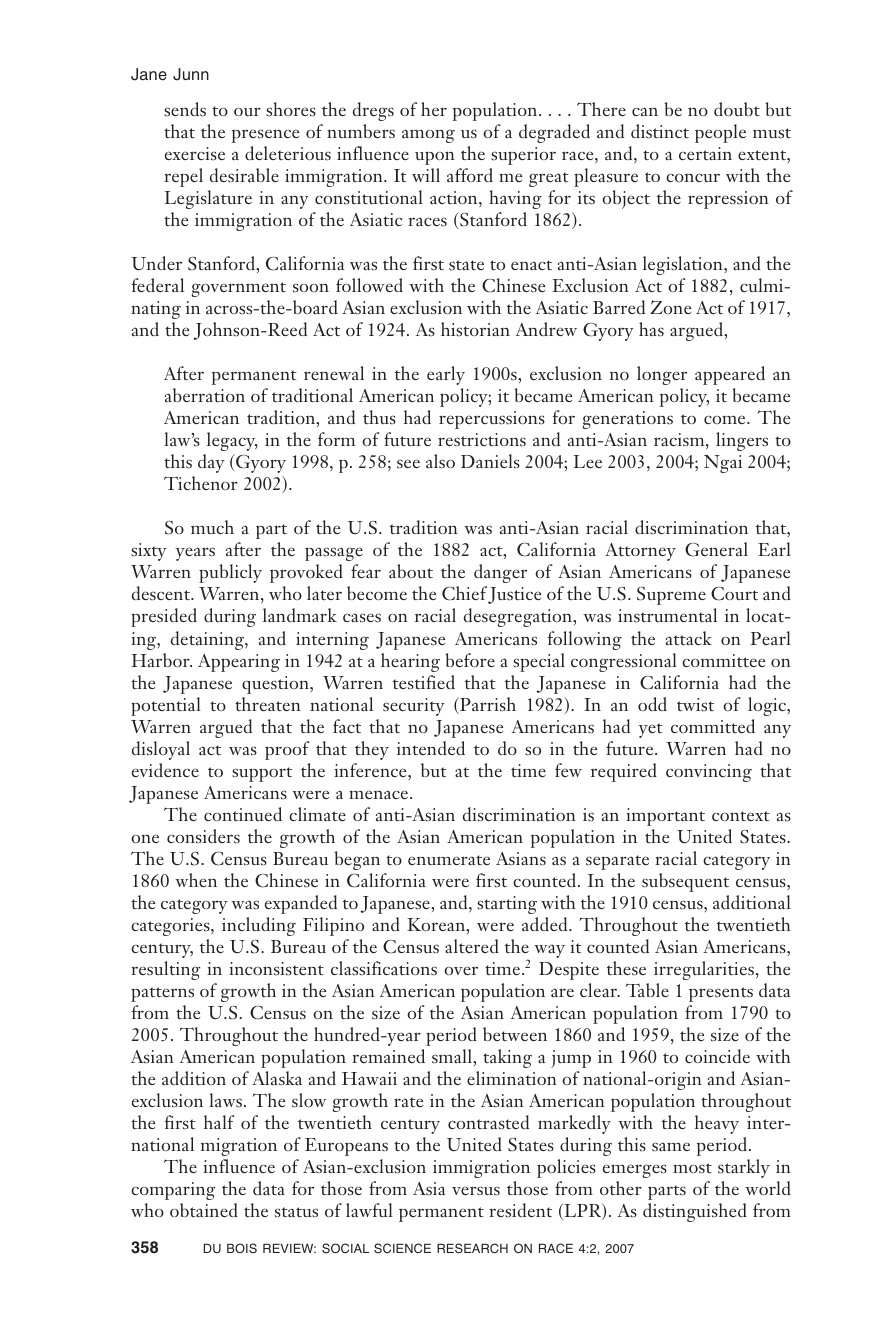 The image size is (893, 1323). What do you see at coordinates (720, 133) in the page?
I see `people` at bounding box center [720, 133].
